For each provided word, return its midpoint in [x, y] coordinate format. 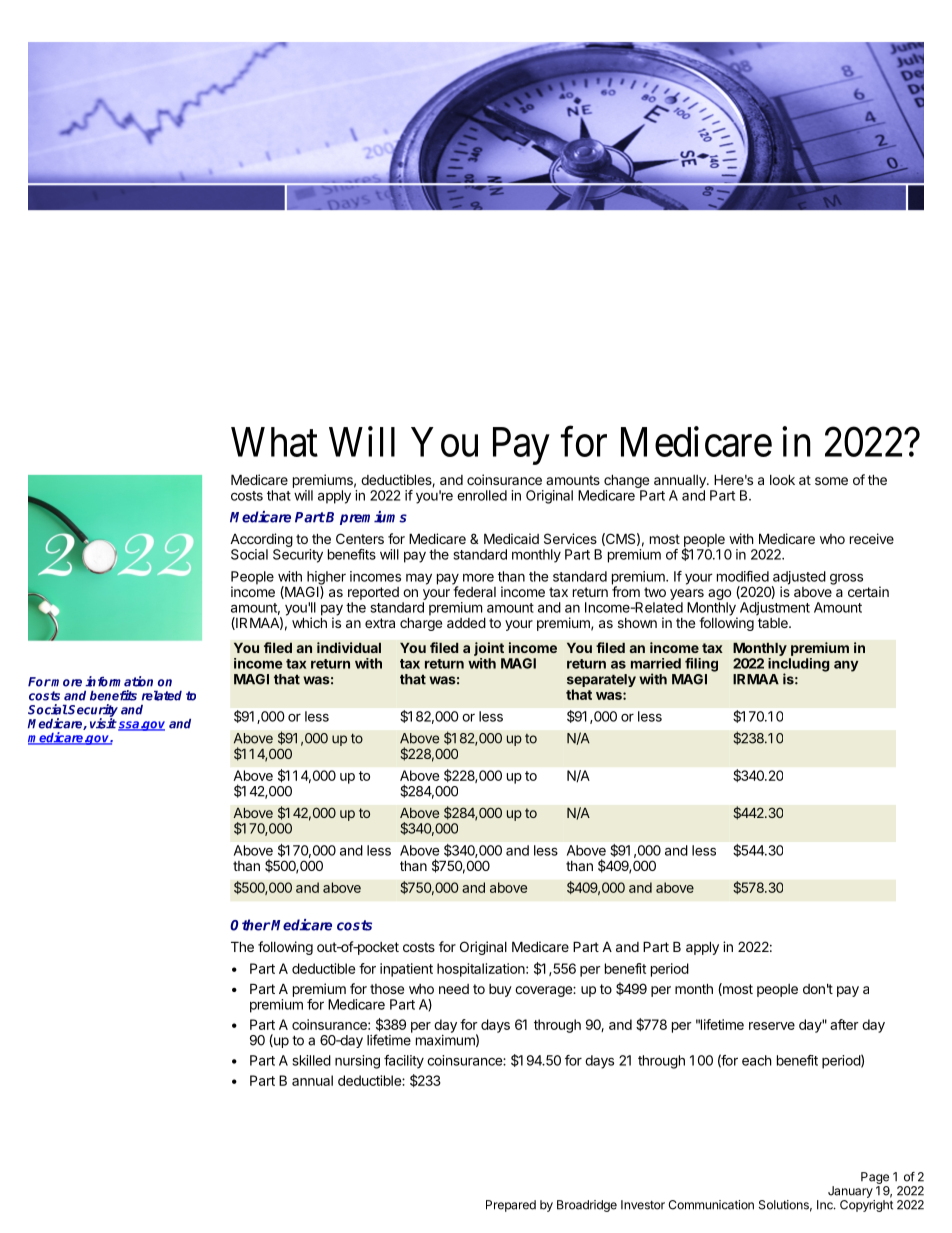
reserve [772, 1026]
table [774, 623]
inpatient [406, 970]
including [799, 666]
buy [500, 990]
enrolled [482, 495]
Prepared [511, 1206]
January [850, 1192]
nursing [357, 1062]
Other [250, 925]
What [274, 442]
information [119, 681]
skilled [312, 1060]
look [782, 479]
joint [489, 649]
